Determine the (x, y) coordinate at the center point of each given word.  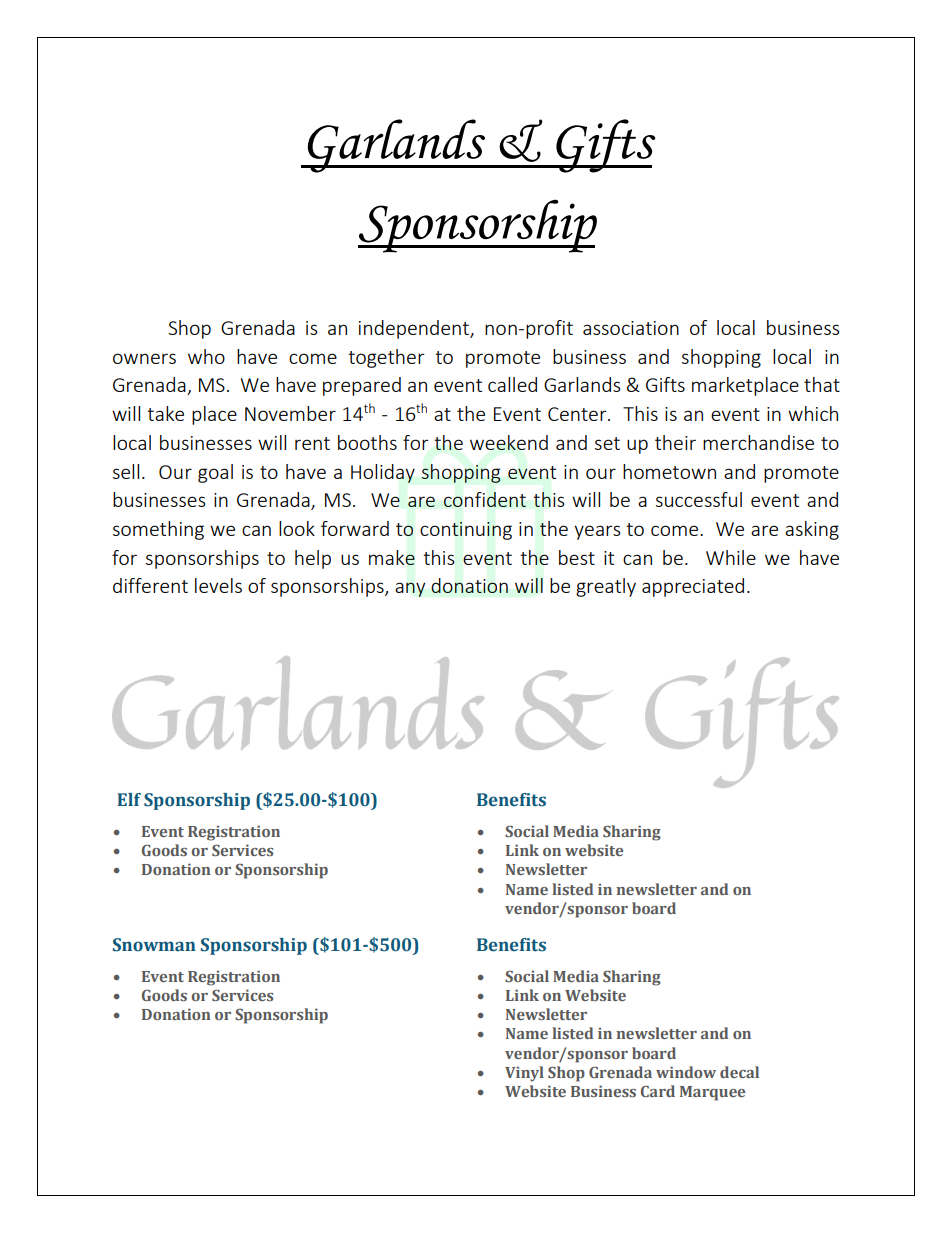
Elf (129, 799)
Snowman (154, 945)
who (206, 356)
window (686, 1072)
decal (739, 1072)
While (731, 557)
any (410, 589)
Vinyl (524, 1074)
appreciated (693, 587)
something (158, 530)
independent (415, 329)
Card (658, 1091)
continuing (466, 531)
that (822, 384)
